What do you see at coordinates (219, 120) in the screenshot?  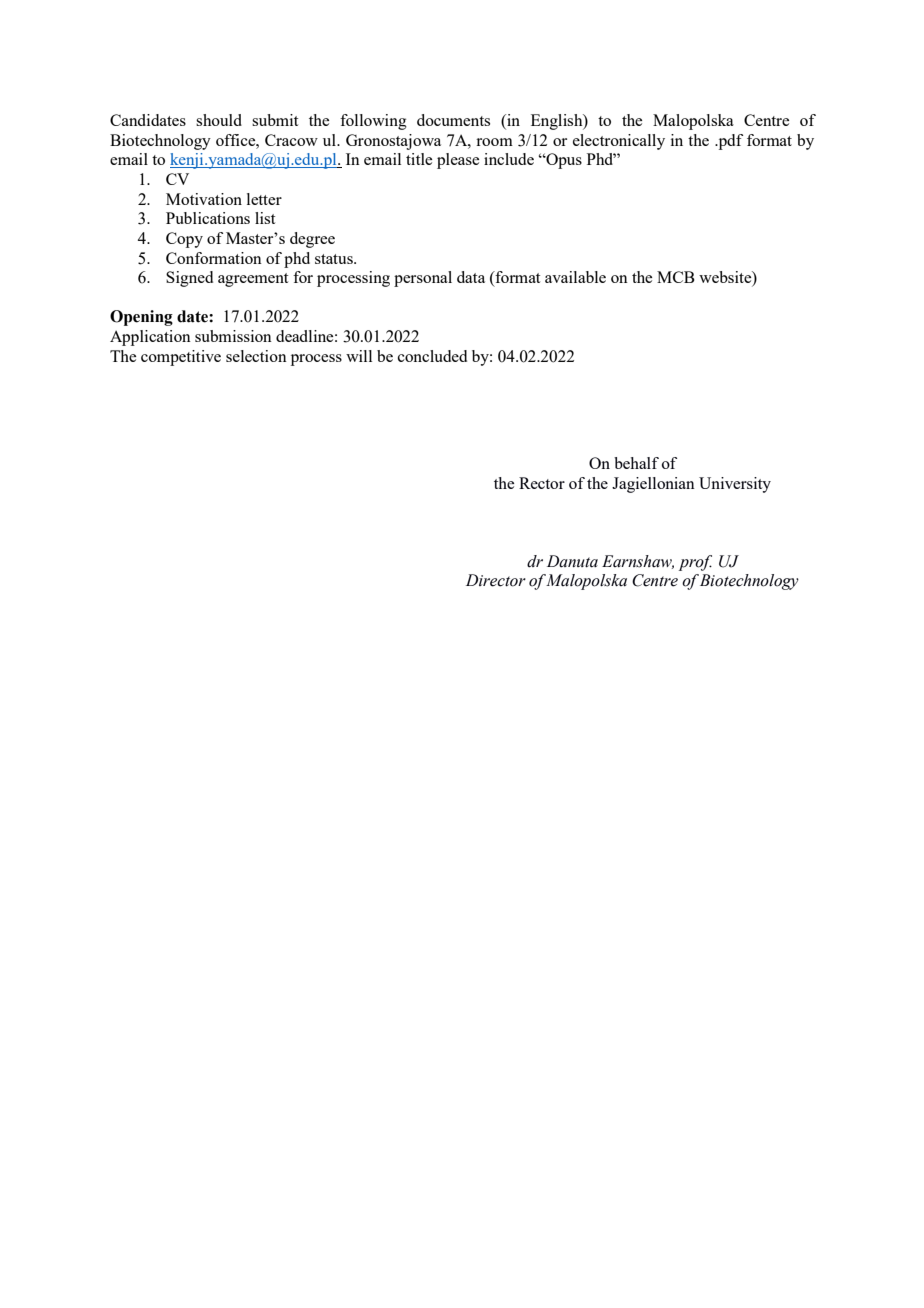 I see `should` at bounding box center [219, 120].
